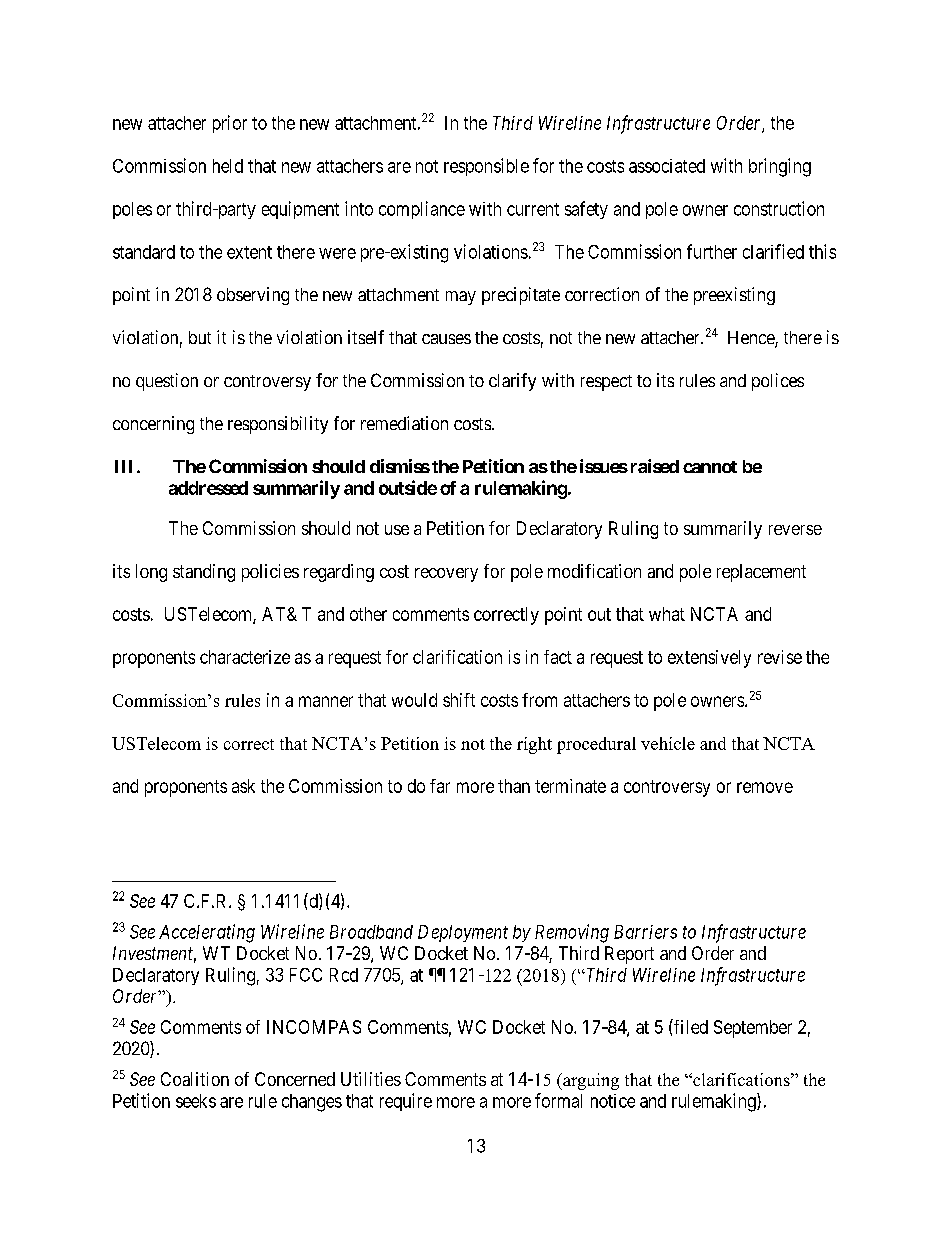 The image size is (952, 1233). I want to click on Deployment, so click(463, 933).
